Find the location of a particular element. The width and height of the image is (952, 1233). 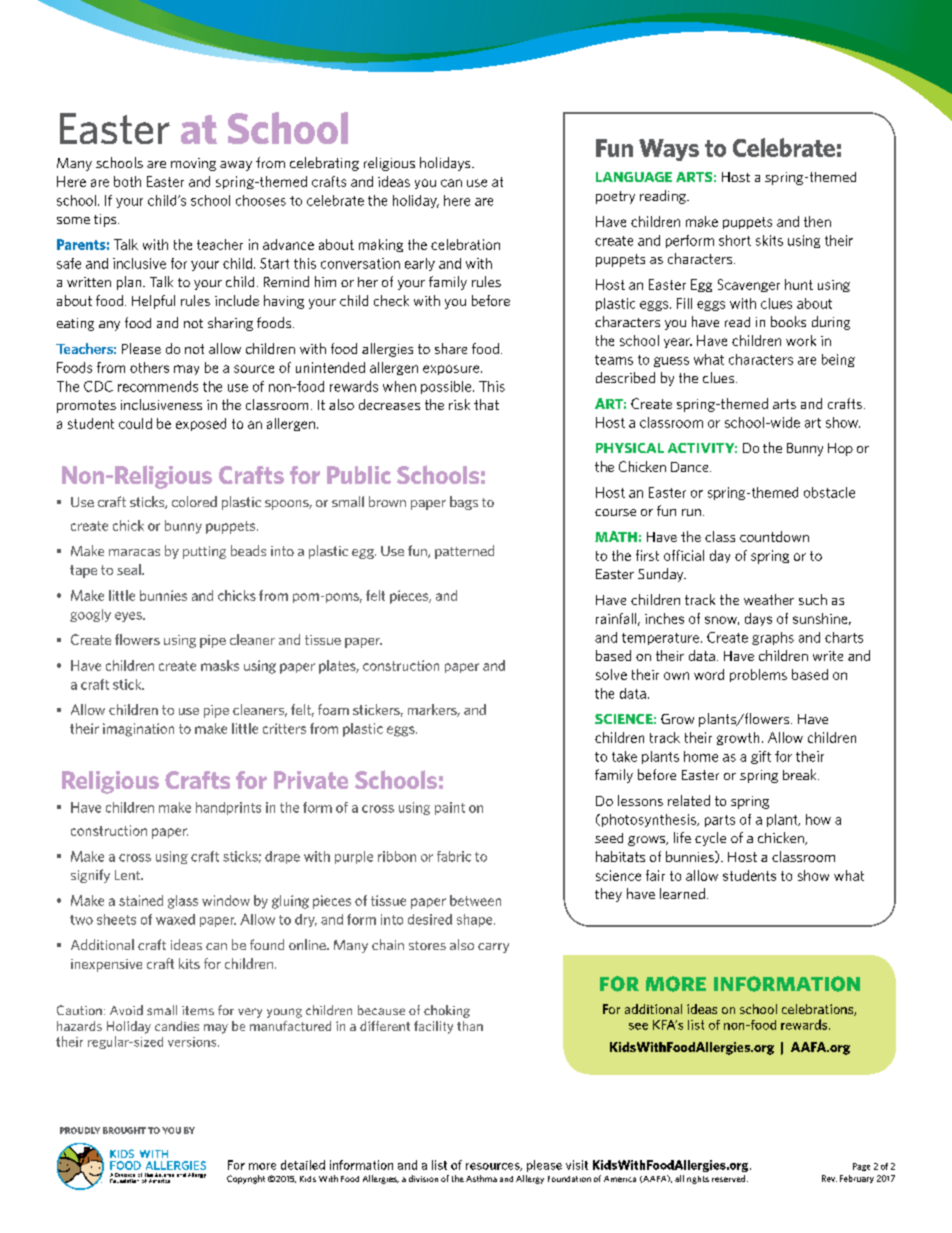

BROUGHT is located at coordinates (124, 1130).
